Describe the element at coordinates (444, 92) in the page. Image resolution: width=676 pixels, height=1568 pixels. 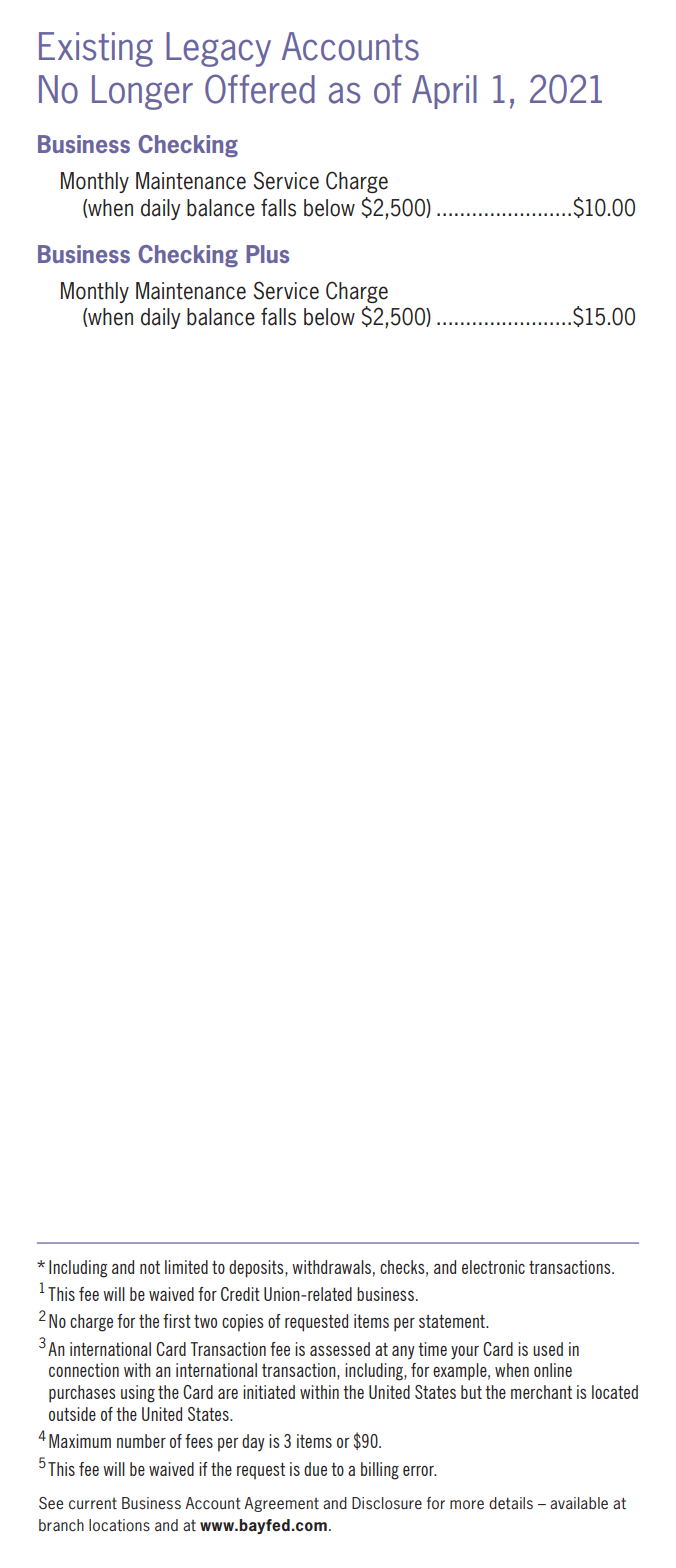
I see `April` at that location.
